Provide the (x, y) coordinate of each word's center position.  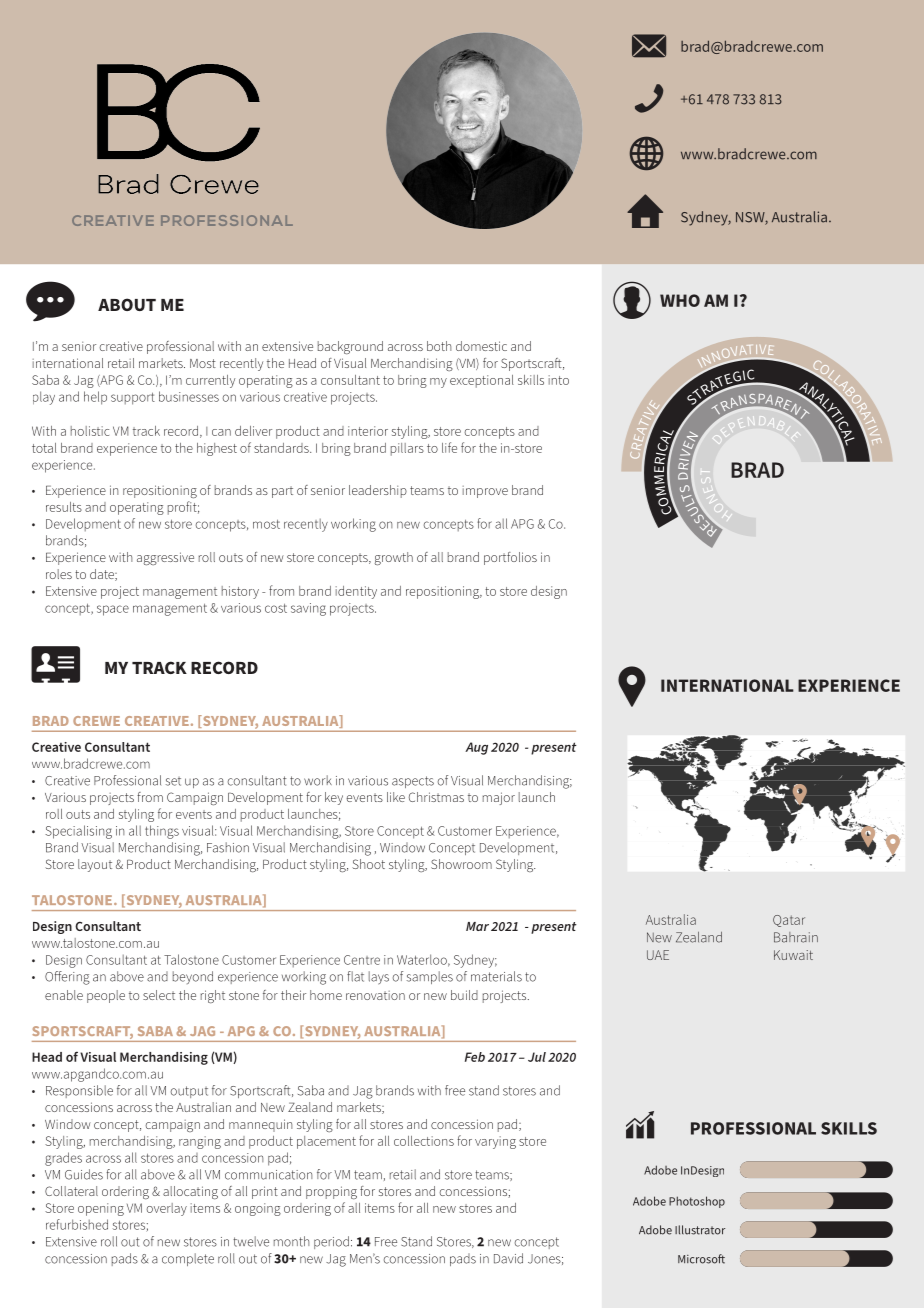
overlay (166, 1209)
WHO (680, 300)
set (173, 781)
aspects (413, 782)
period (331, 1242)
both (439, 346)
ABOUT (127, 304)
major (499, 798)
